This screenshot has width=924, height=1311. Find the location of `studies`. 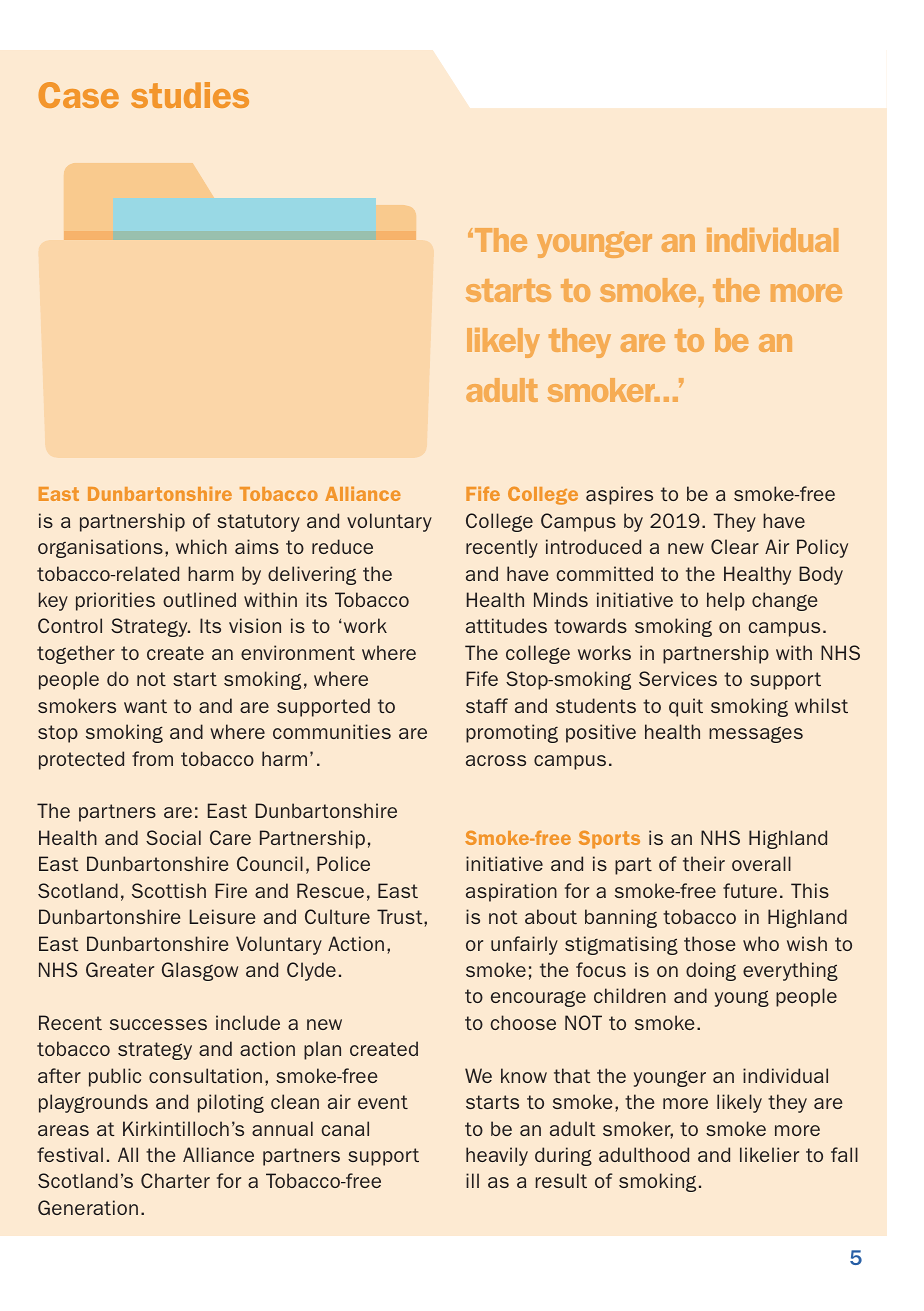

studies is located at coordinates (190, 95).
